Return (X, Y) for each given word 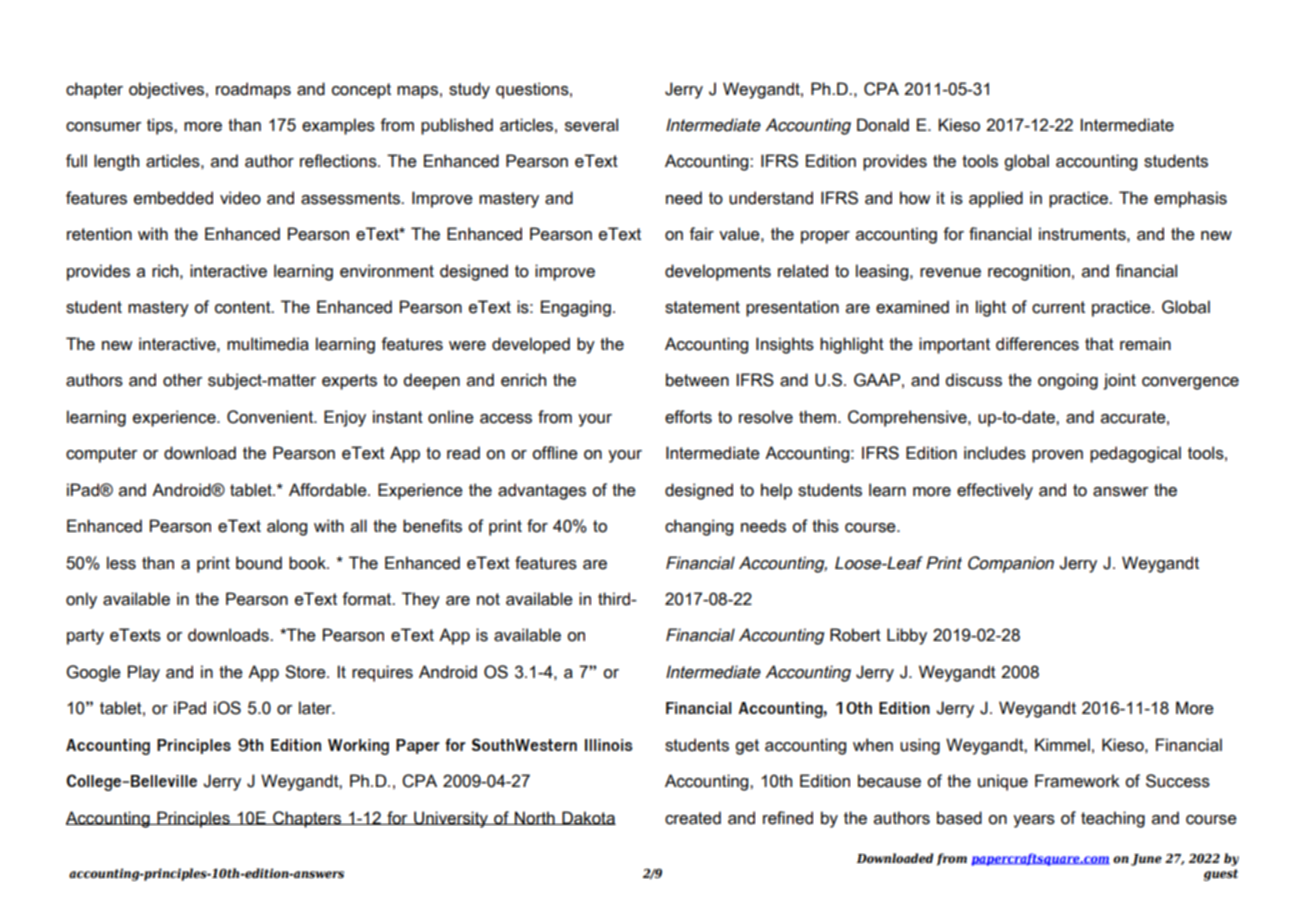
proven (1057, 456)
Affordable (329, 490)
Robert (855, 635)
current (1058, 307)
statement (702, 307)
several (591, 125)
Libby (907, 636)
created (693, 818)
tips (161, 126)
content (244, 307)
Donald (883, 125)
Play (144, 673)
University (451, 819)
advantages (542, 491)
